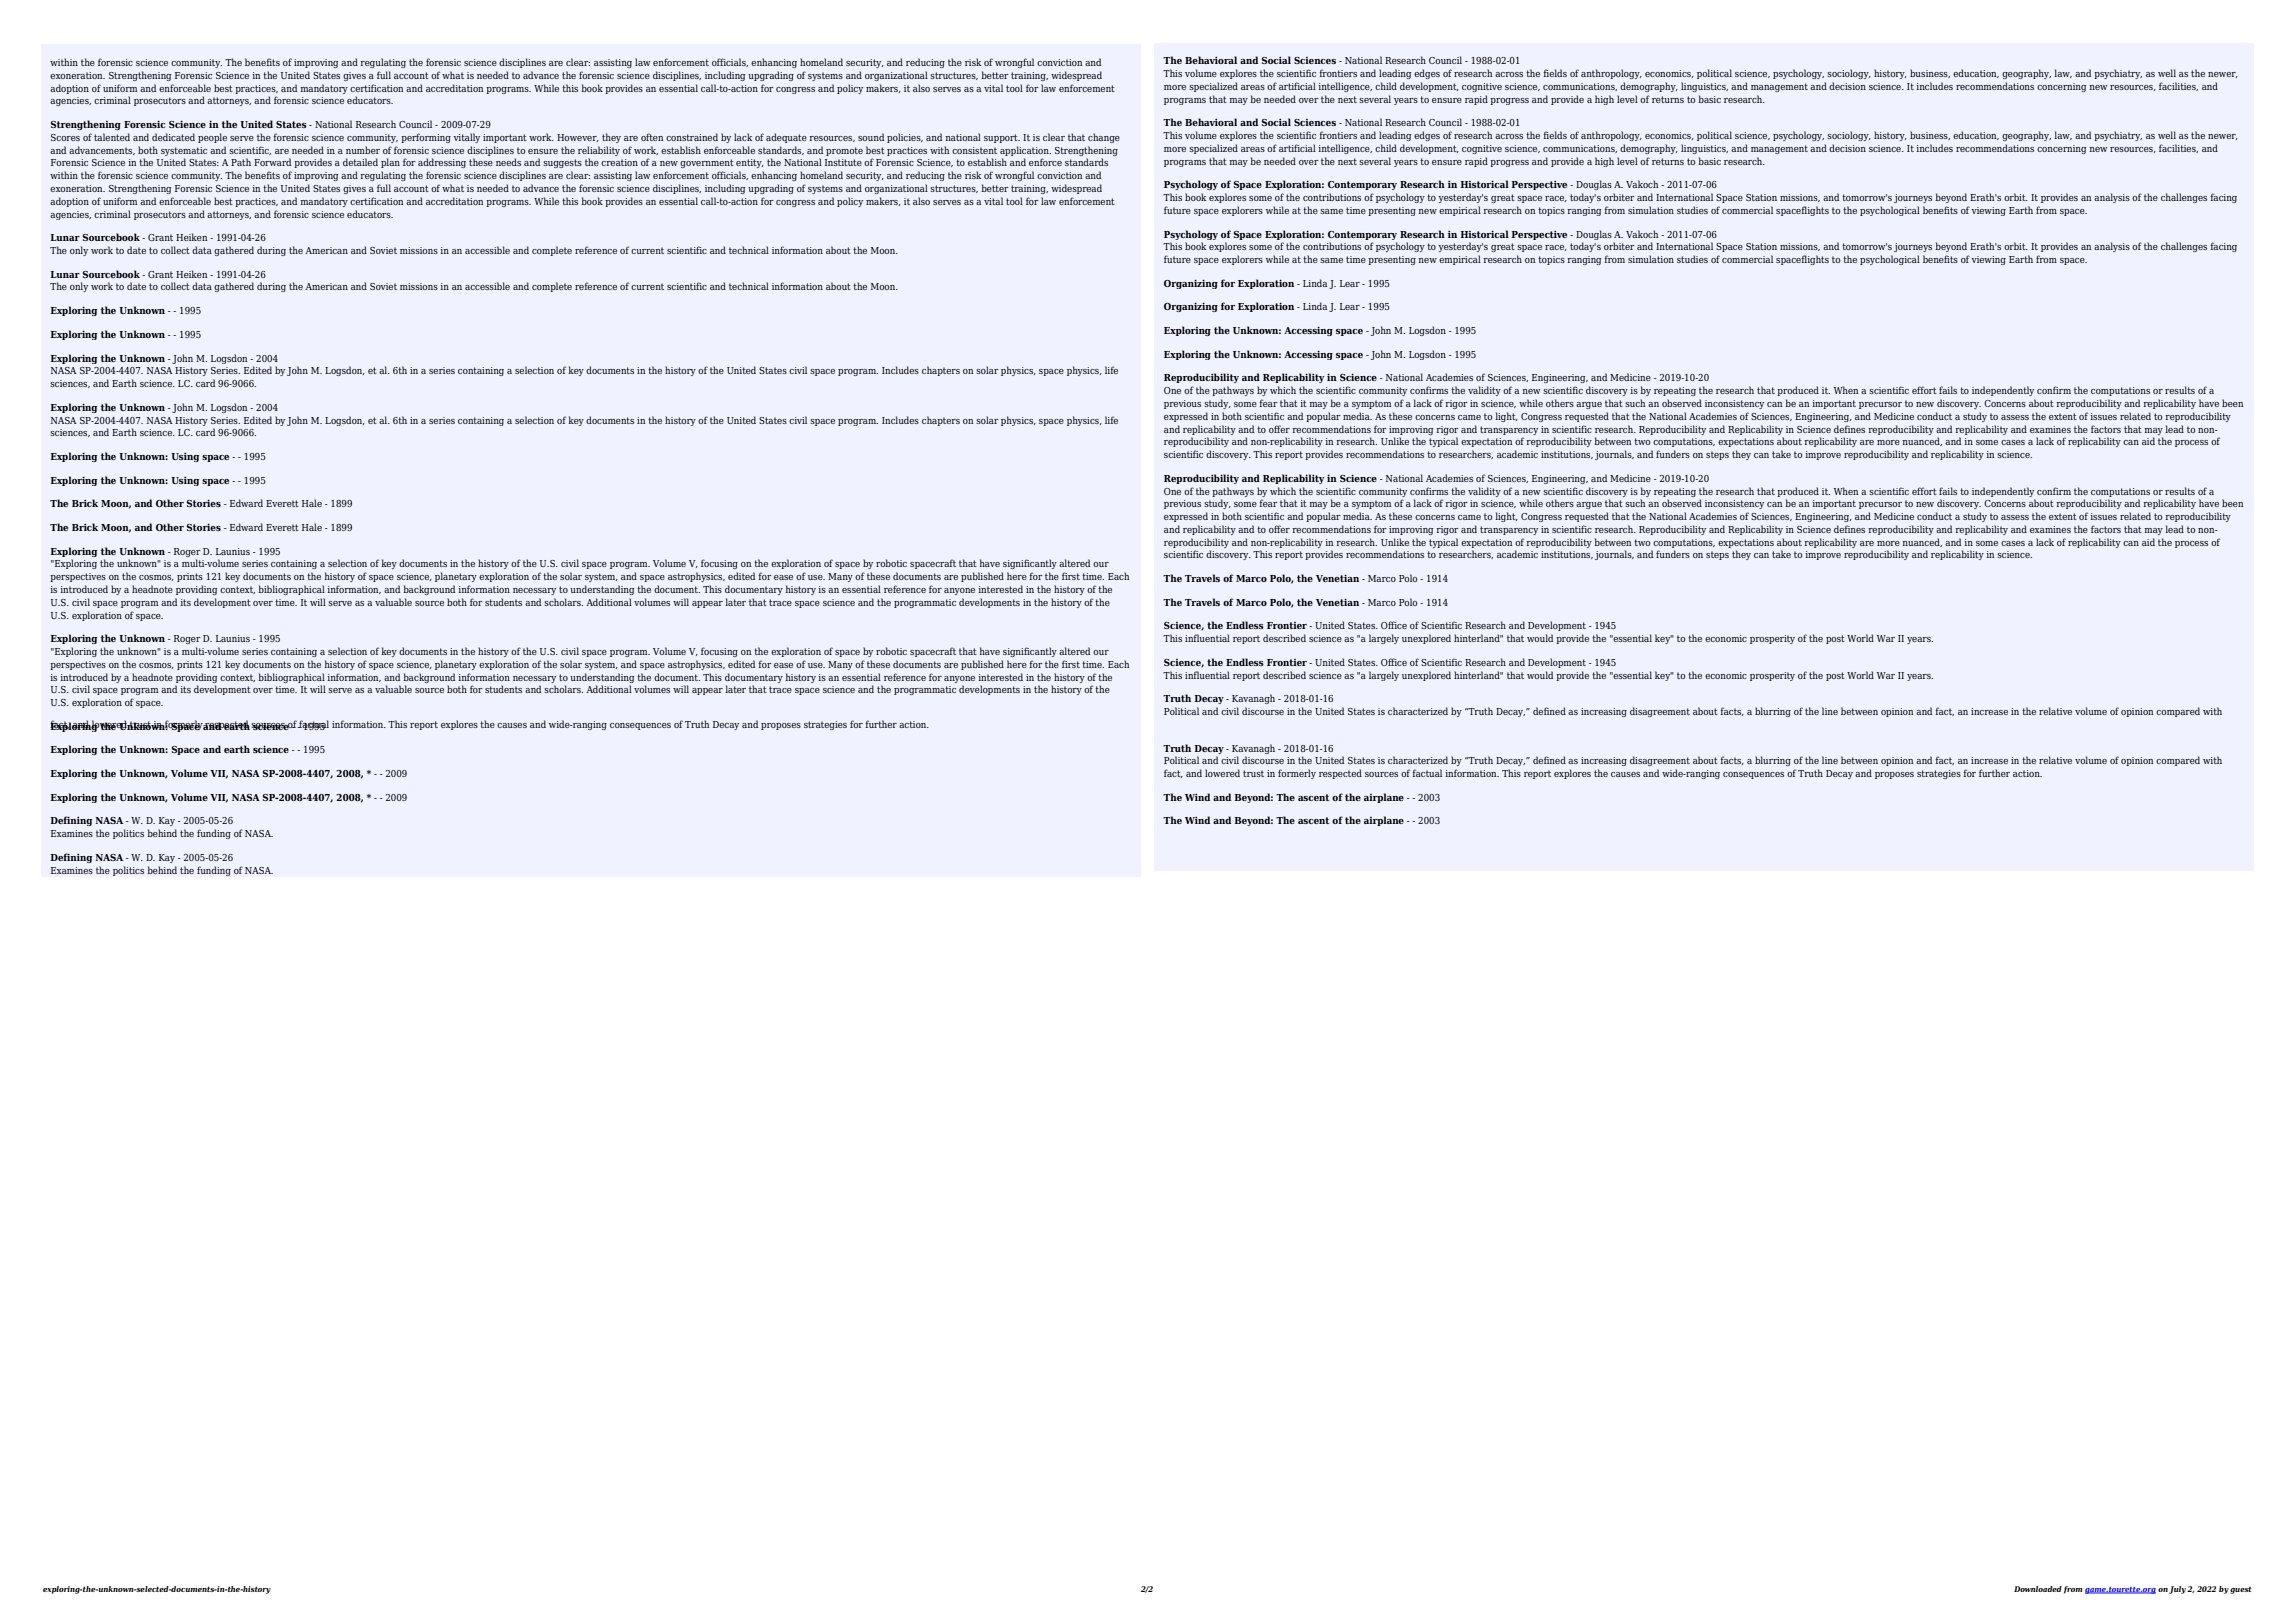  What do you see at coordinates (363, 150) in the image?
I see `number` at bounding box center [363, 150].
